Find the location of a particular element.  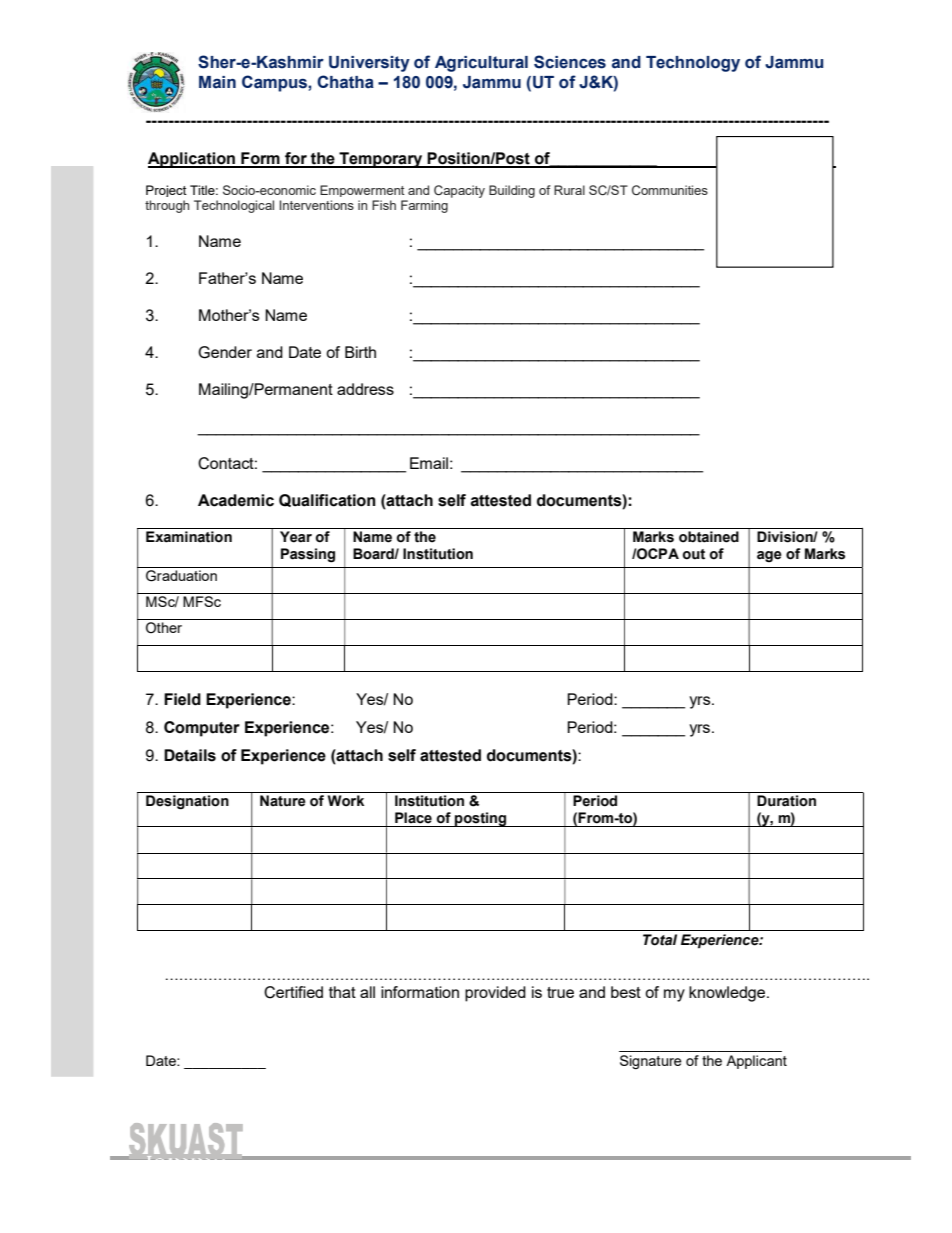

address is located at coordinates (365, 389).
